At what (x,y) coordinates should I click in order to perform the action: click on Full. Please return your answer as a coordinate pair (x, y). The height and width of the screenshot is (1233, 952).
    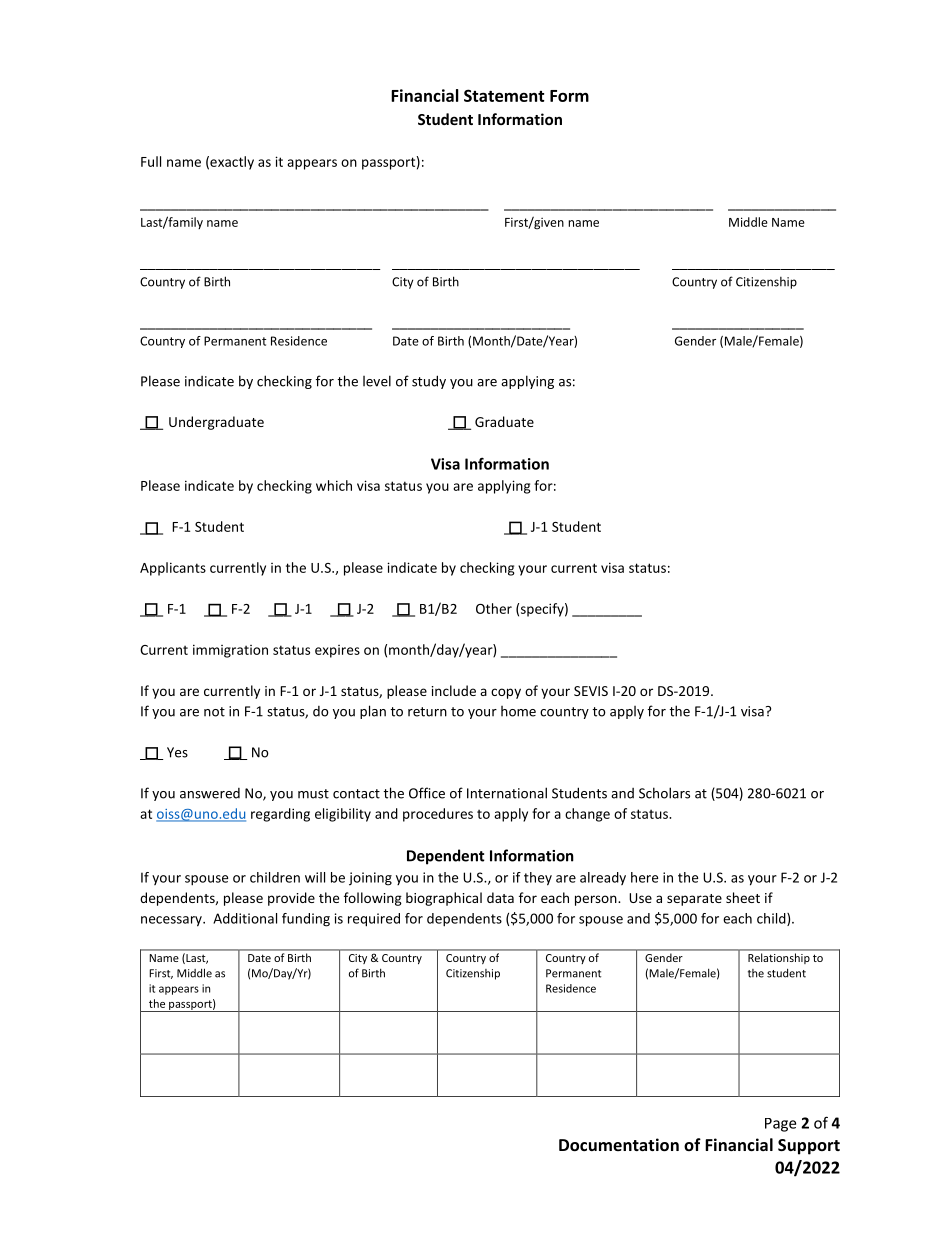
    Looking at the image, I should click on (151, 161).
